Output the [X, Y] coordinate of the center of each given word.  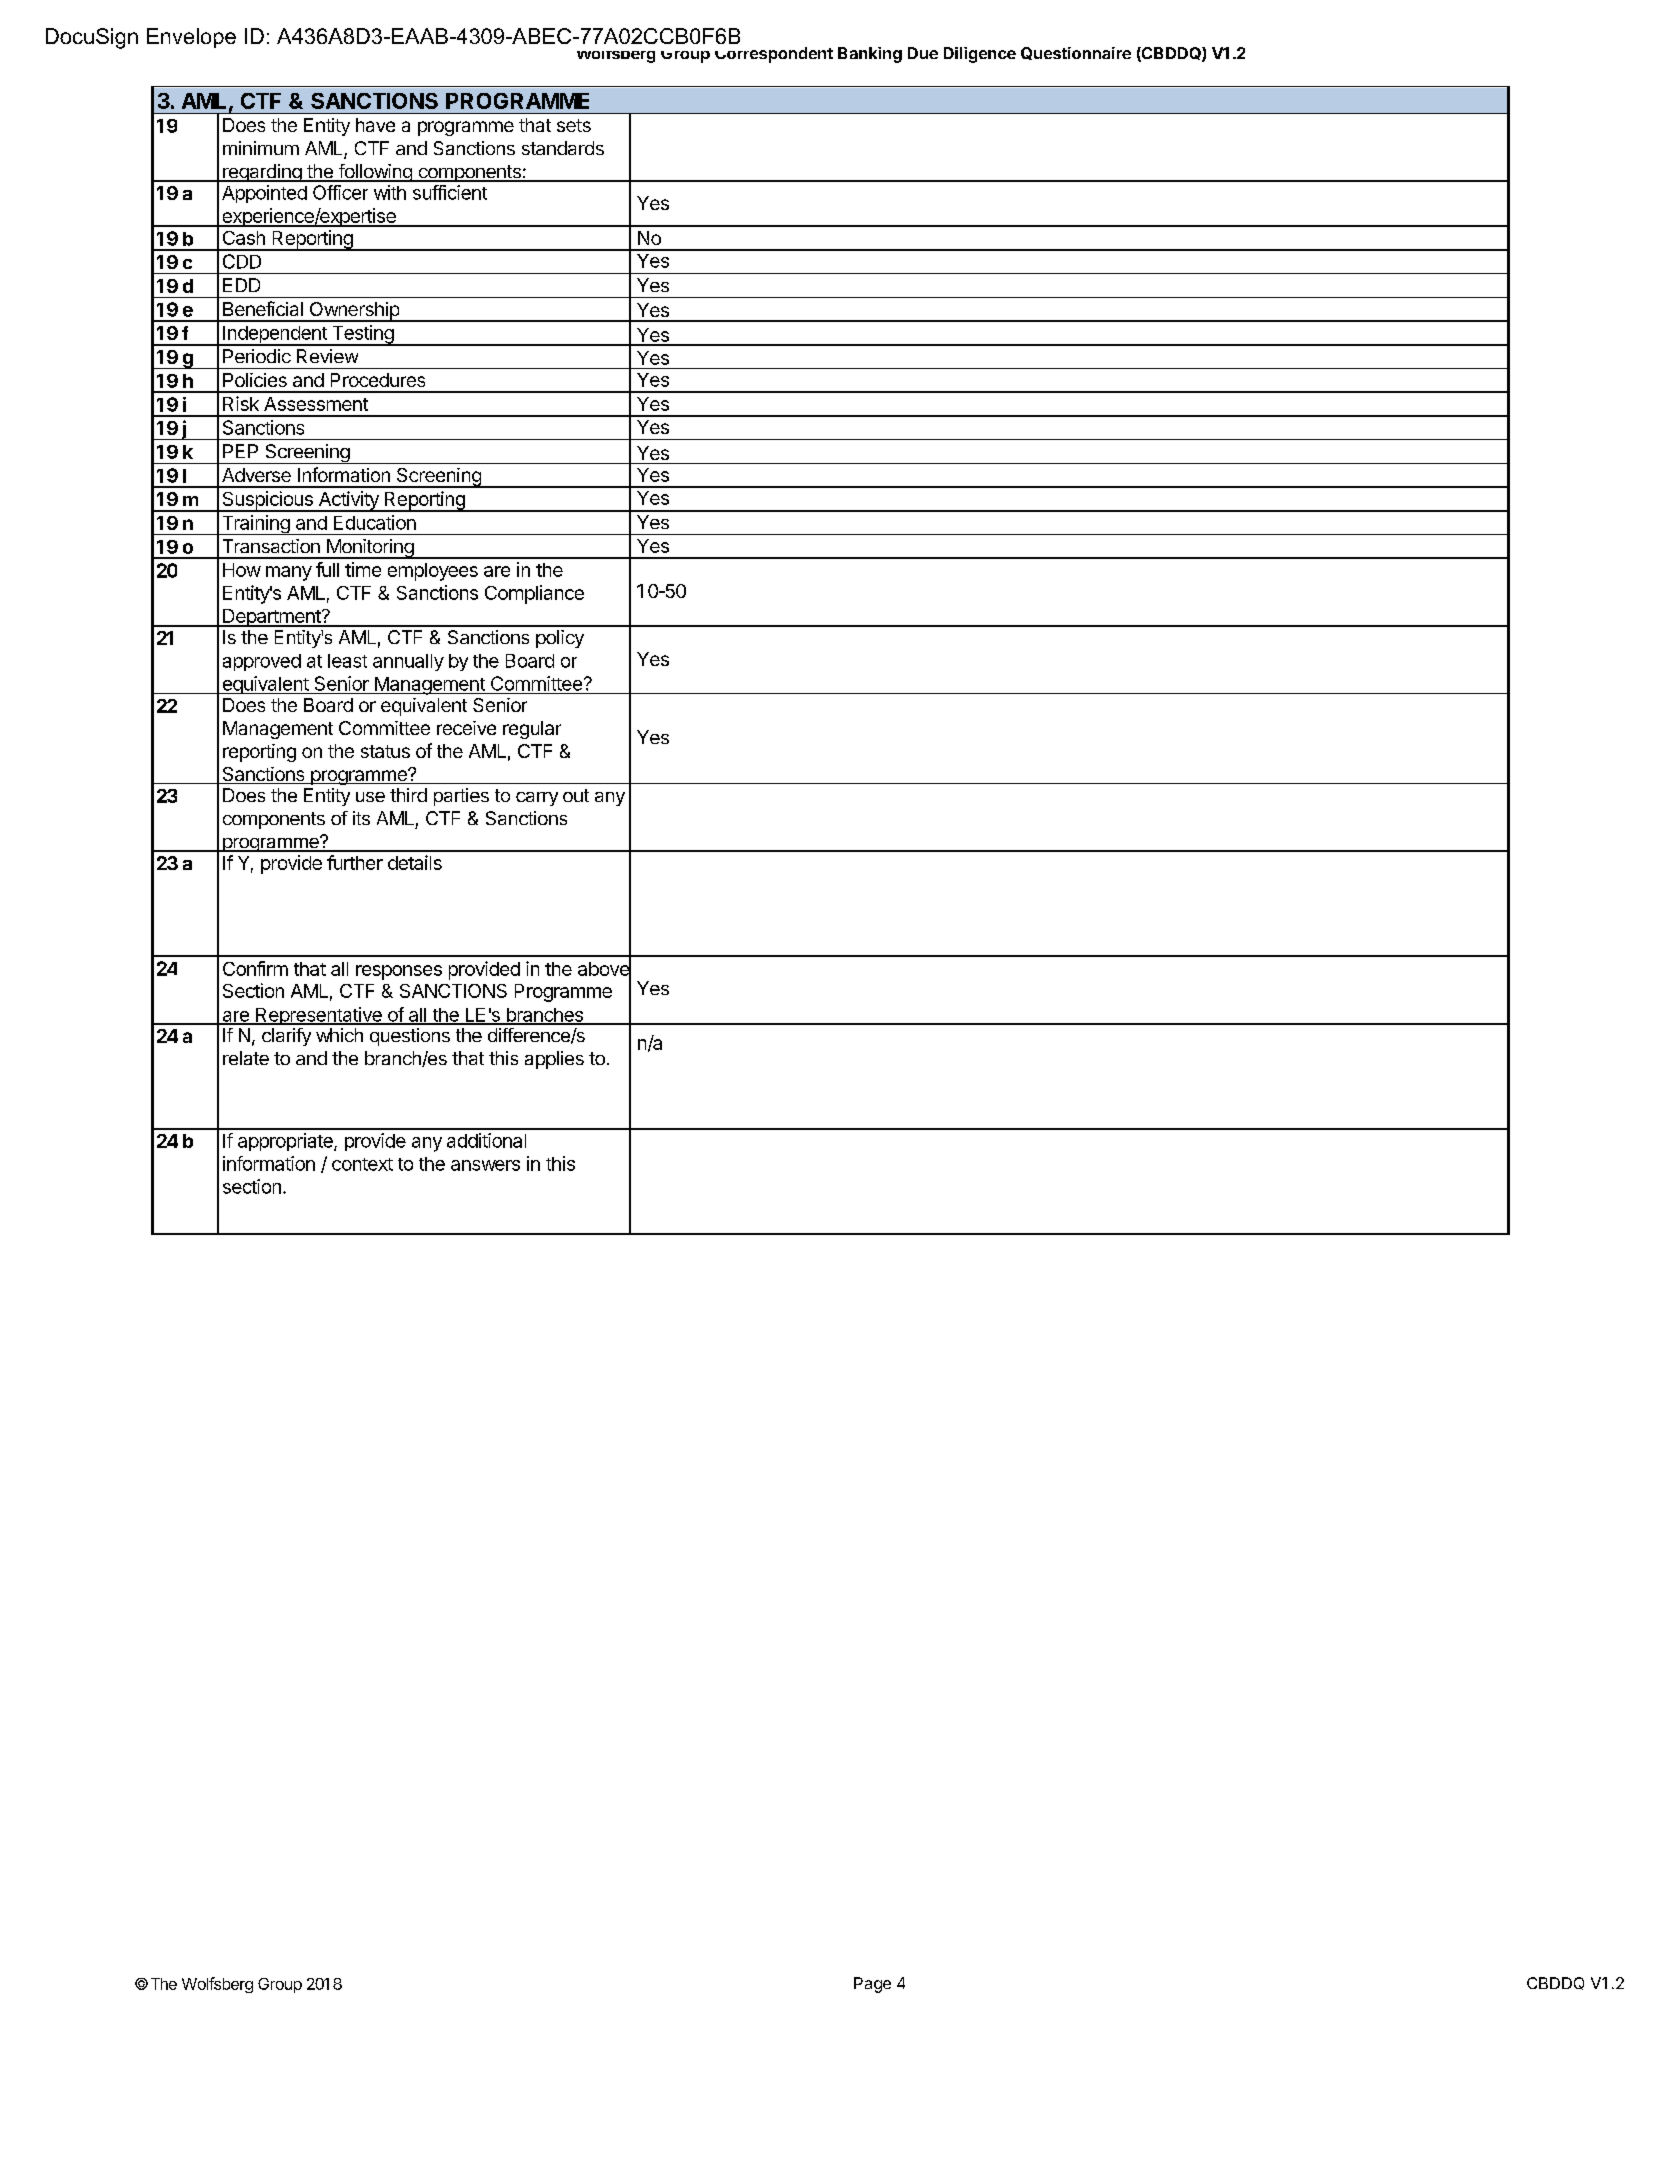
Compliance [534, 594]
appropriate [286, 1142]
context [362, 1164]
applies [554, 1060]
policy [560, 639]
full [327, 569]
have [375, 125]
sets [574, 125]
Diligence [980, 55]
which [339, 1035]
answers [485, 1165]
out [576, 795]
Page [872, 1985]
